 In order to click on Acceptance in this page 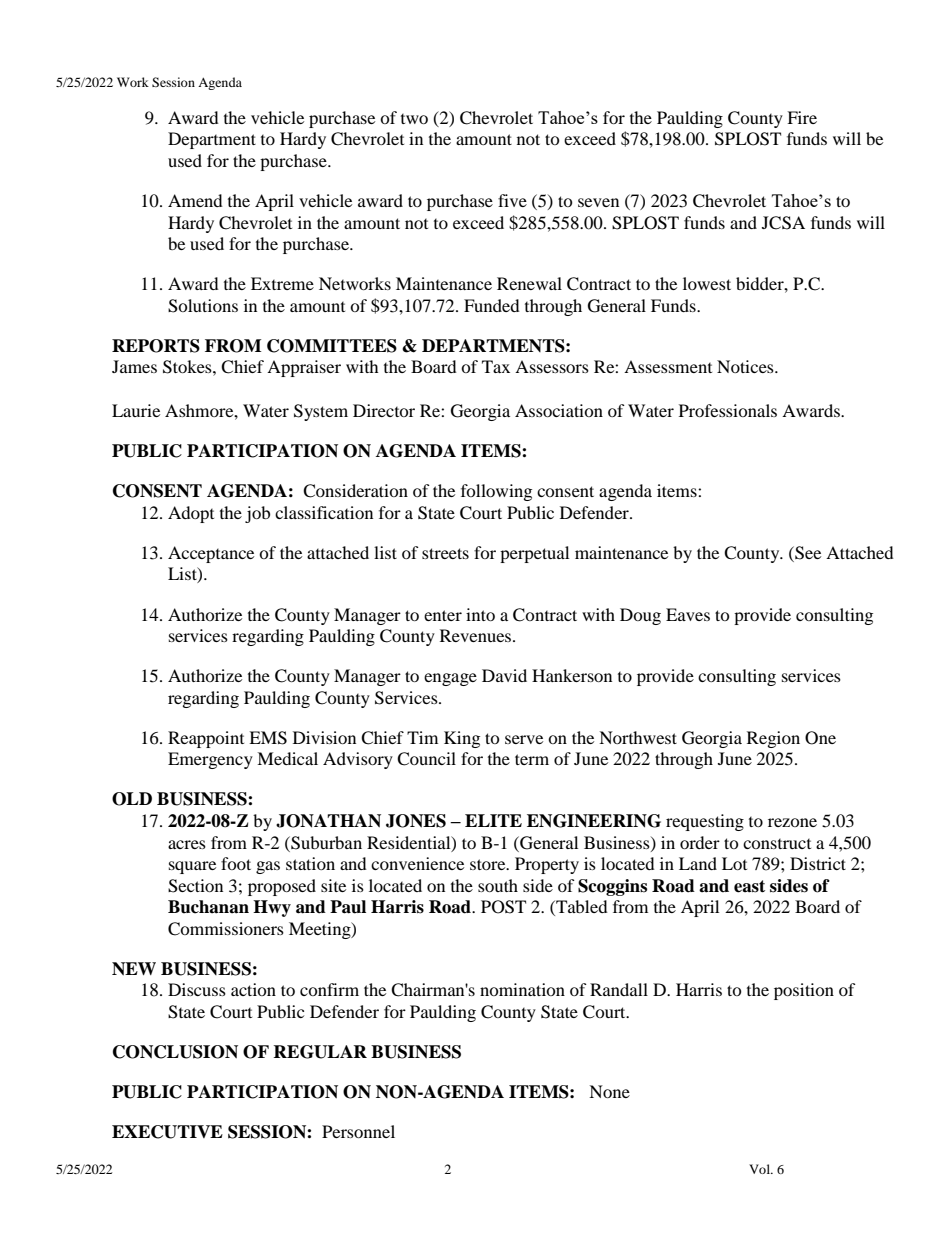, I will do `click(211, 554)`.
